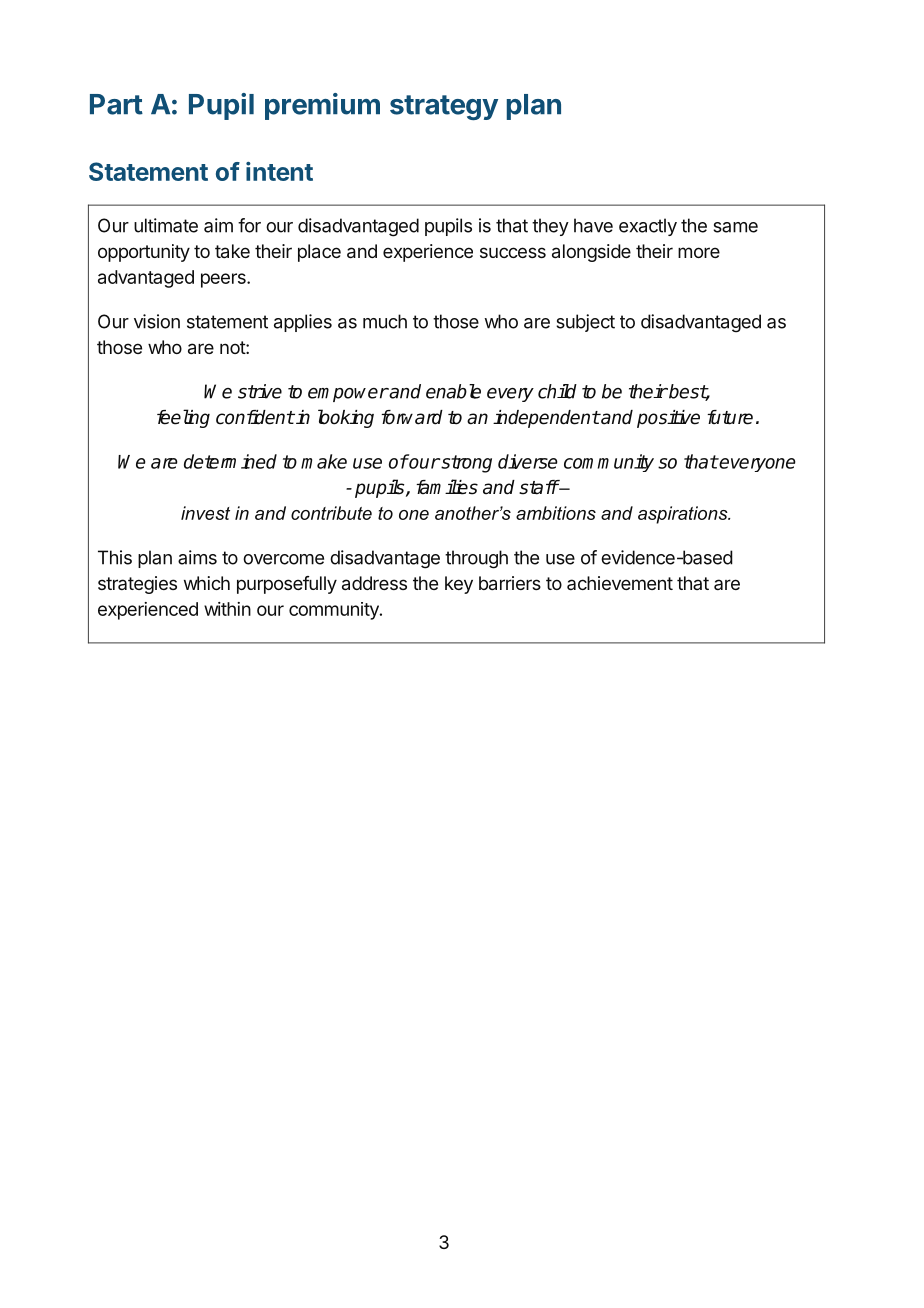 The height and width of the screenshot is (1308, 924). I want to click on families, so click(447, 487).
